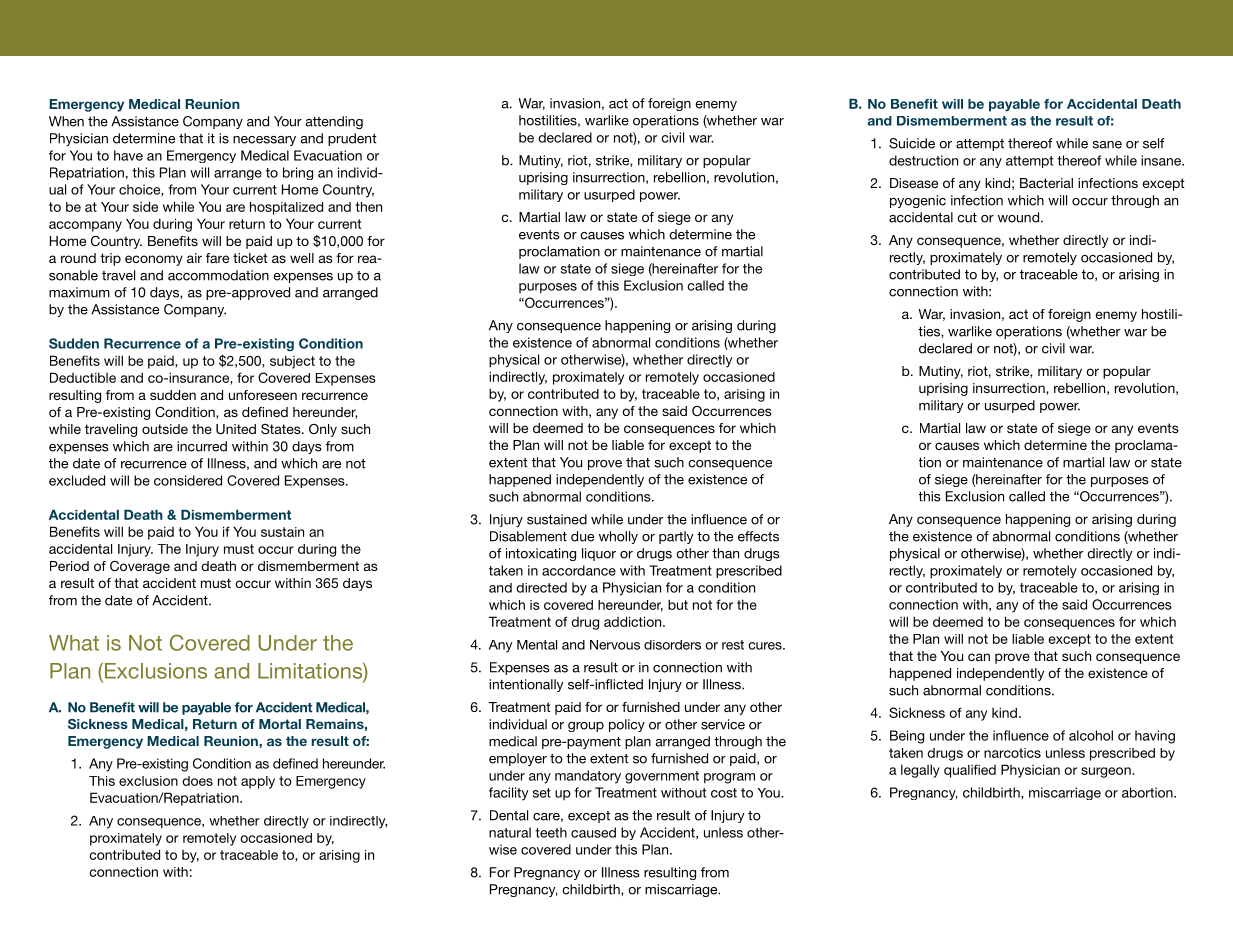  What do you see at coordinates (202, 446) in the image?
I see `incurred` at bounding box center [202, 446].
